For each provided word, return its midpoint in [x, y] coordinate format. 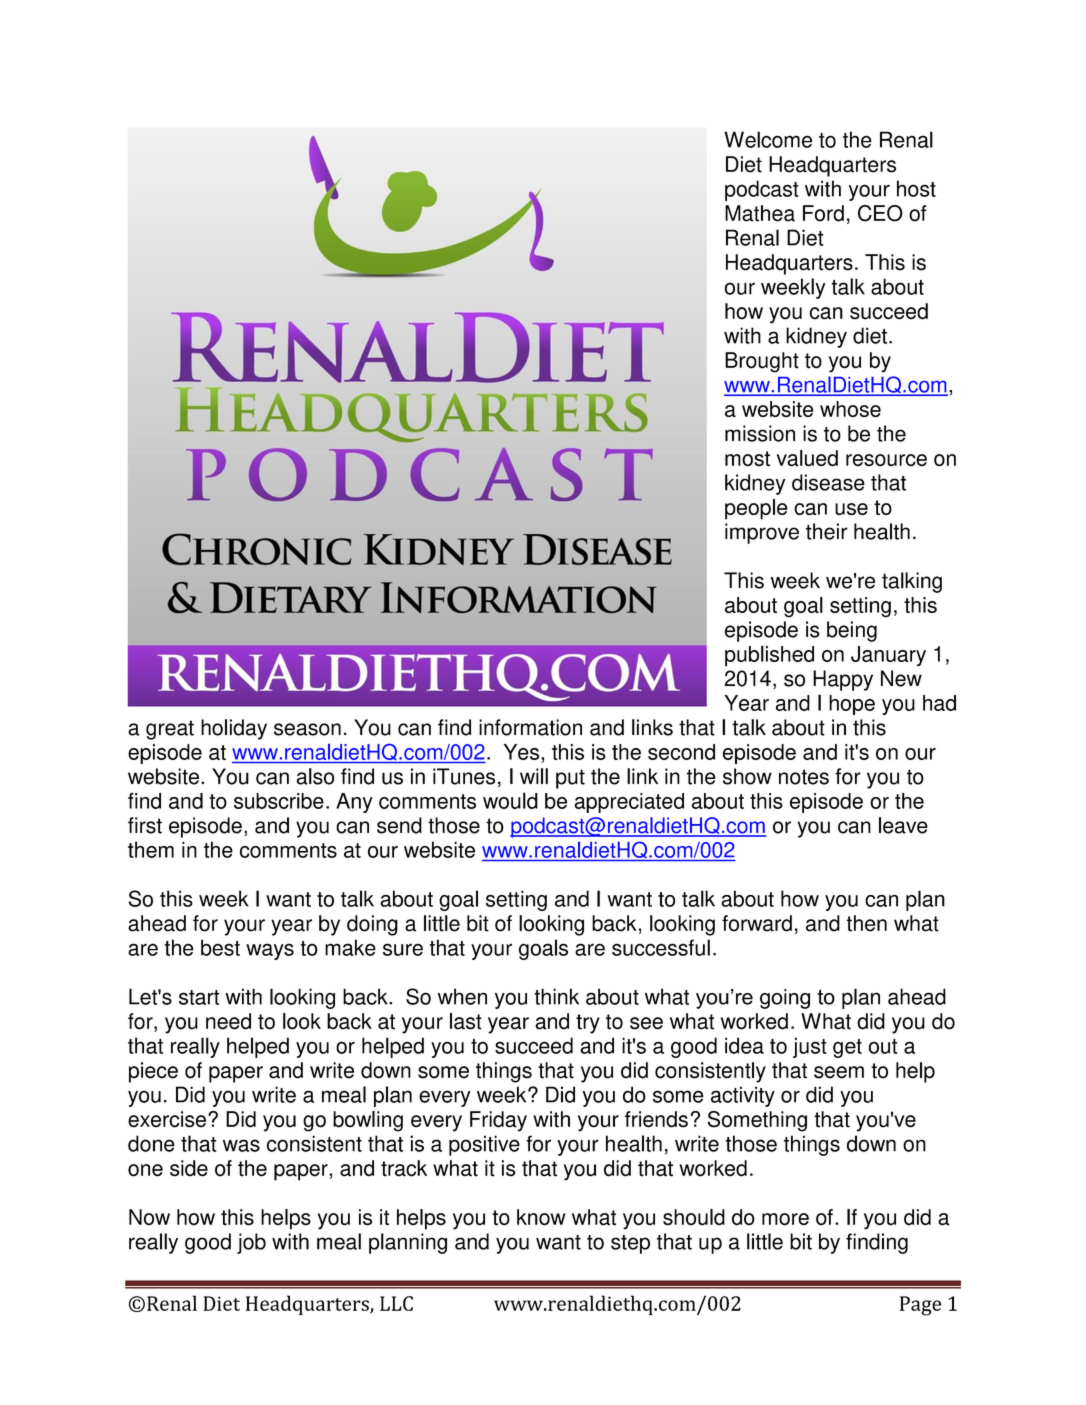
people [756, 509]
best [220, 947]
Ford [823, 213]
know [541, 1217]
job [251, 1243]
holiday [234, 729]
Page [920, 1306]
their [827, 531]
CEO [880, 213]
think [556, 996]
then [866, 923]
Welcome [768, 139]
